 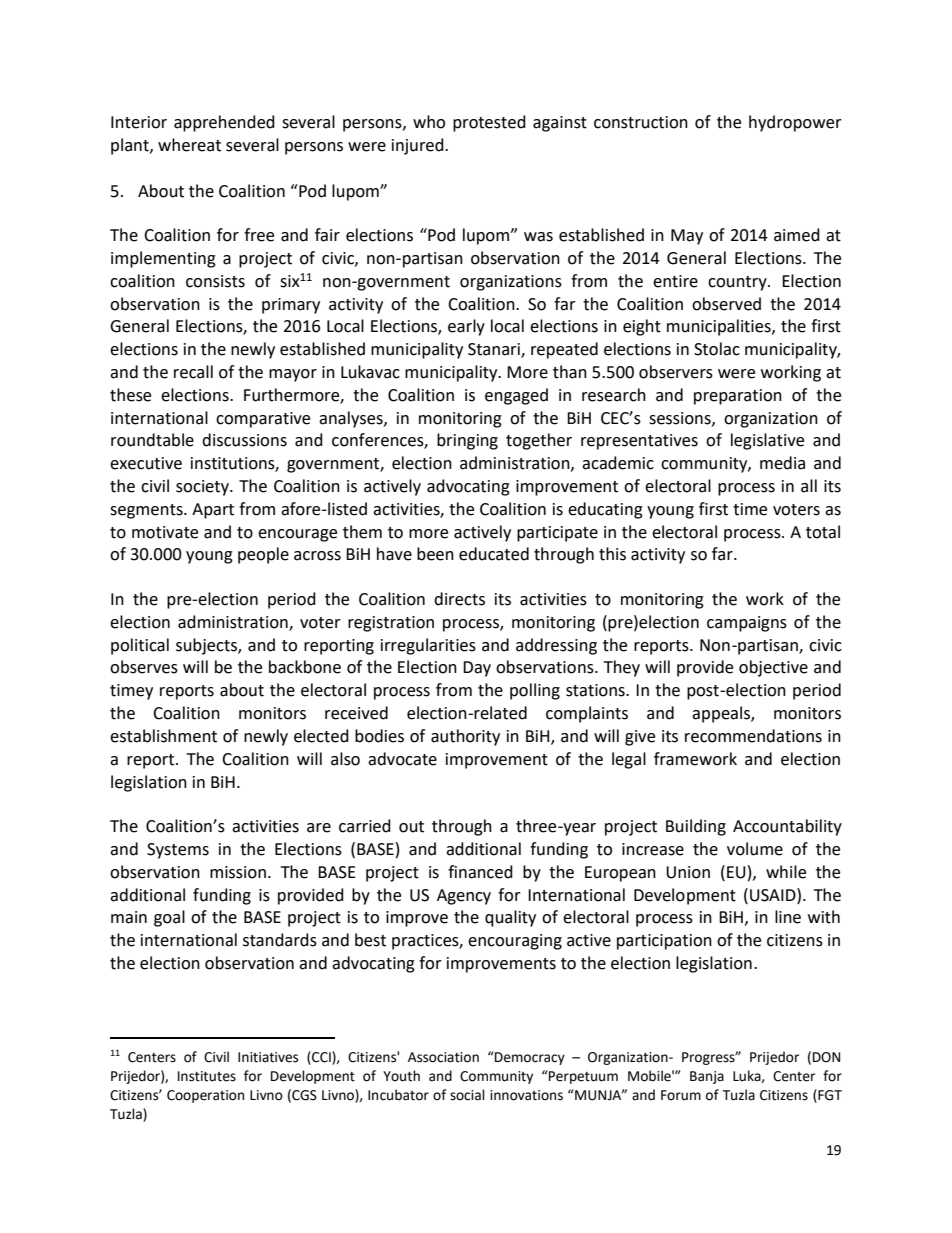 I want to click on discussions, so click(x=244, y=440).
